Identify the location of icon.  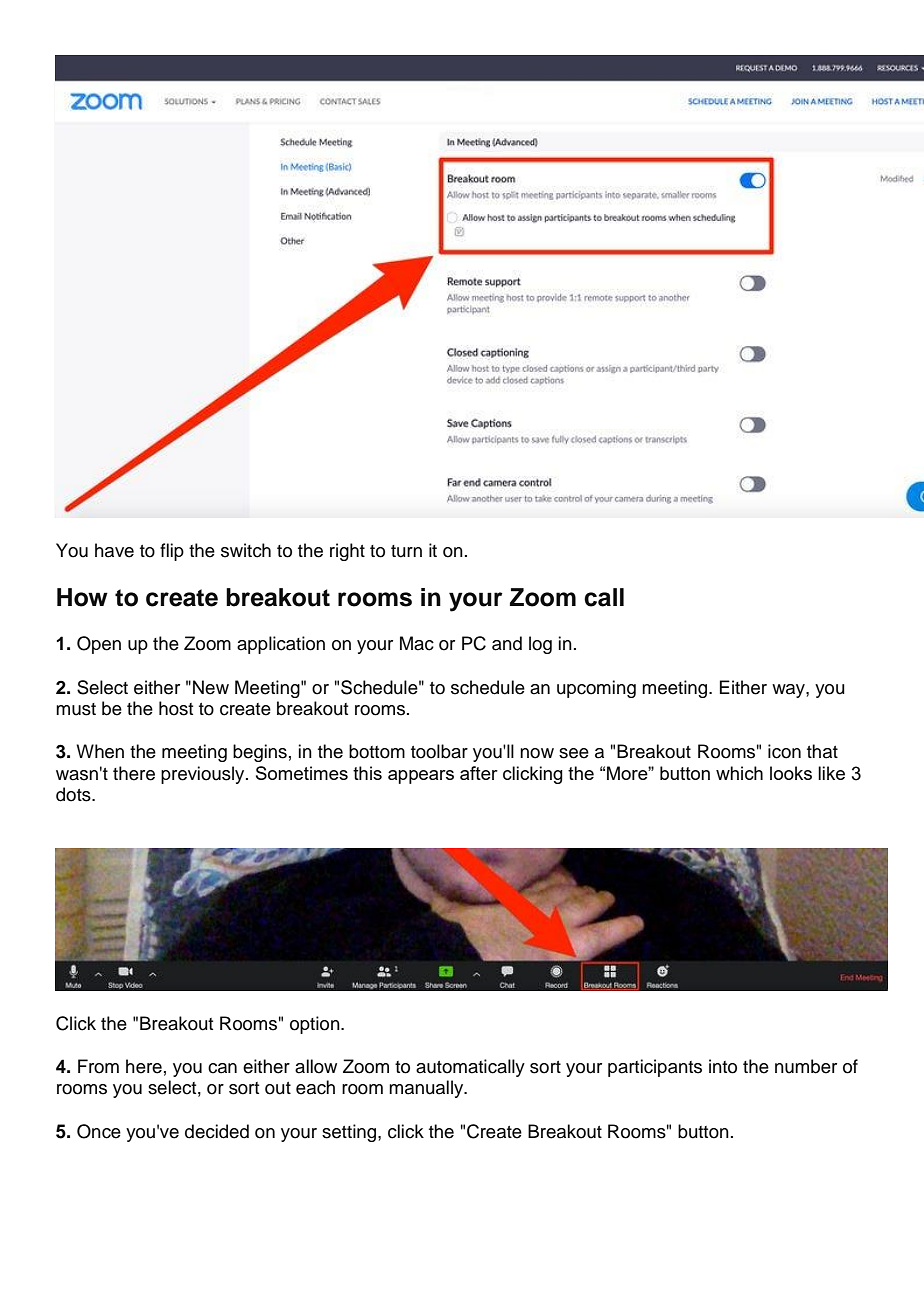
(784, 751).
